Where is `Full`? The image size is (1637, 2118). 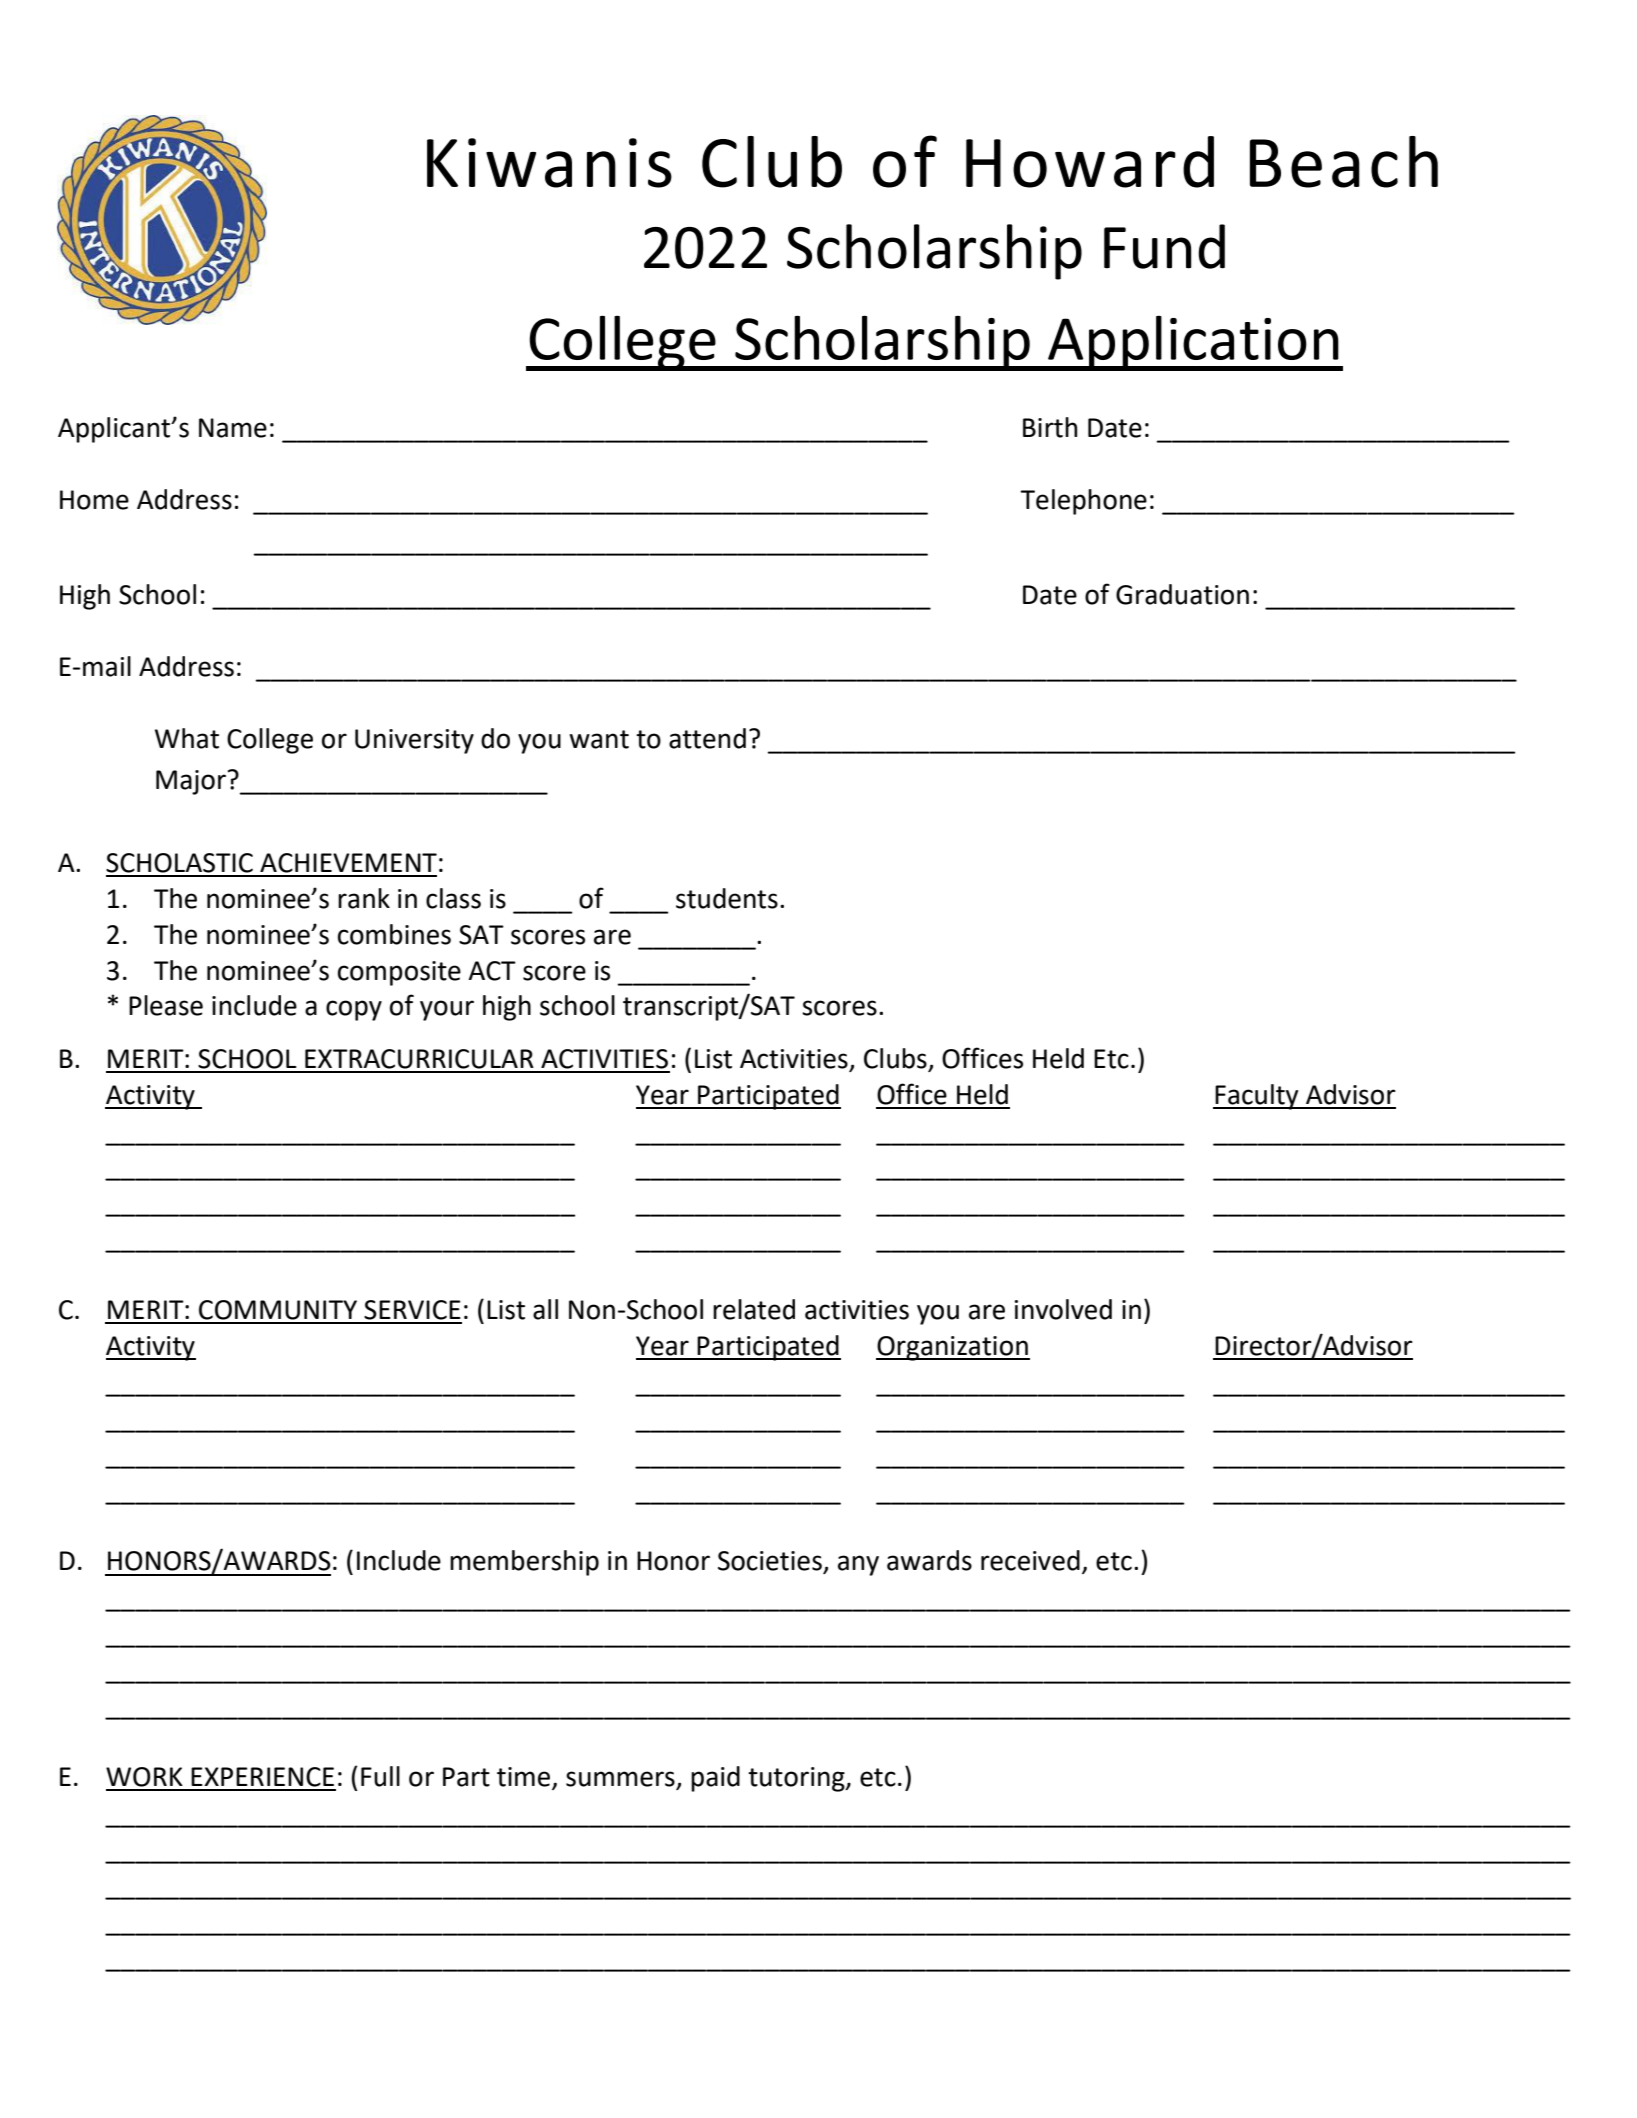 Full is located at coordinates (380, 1776).
